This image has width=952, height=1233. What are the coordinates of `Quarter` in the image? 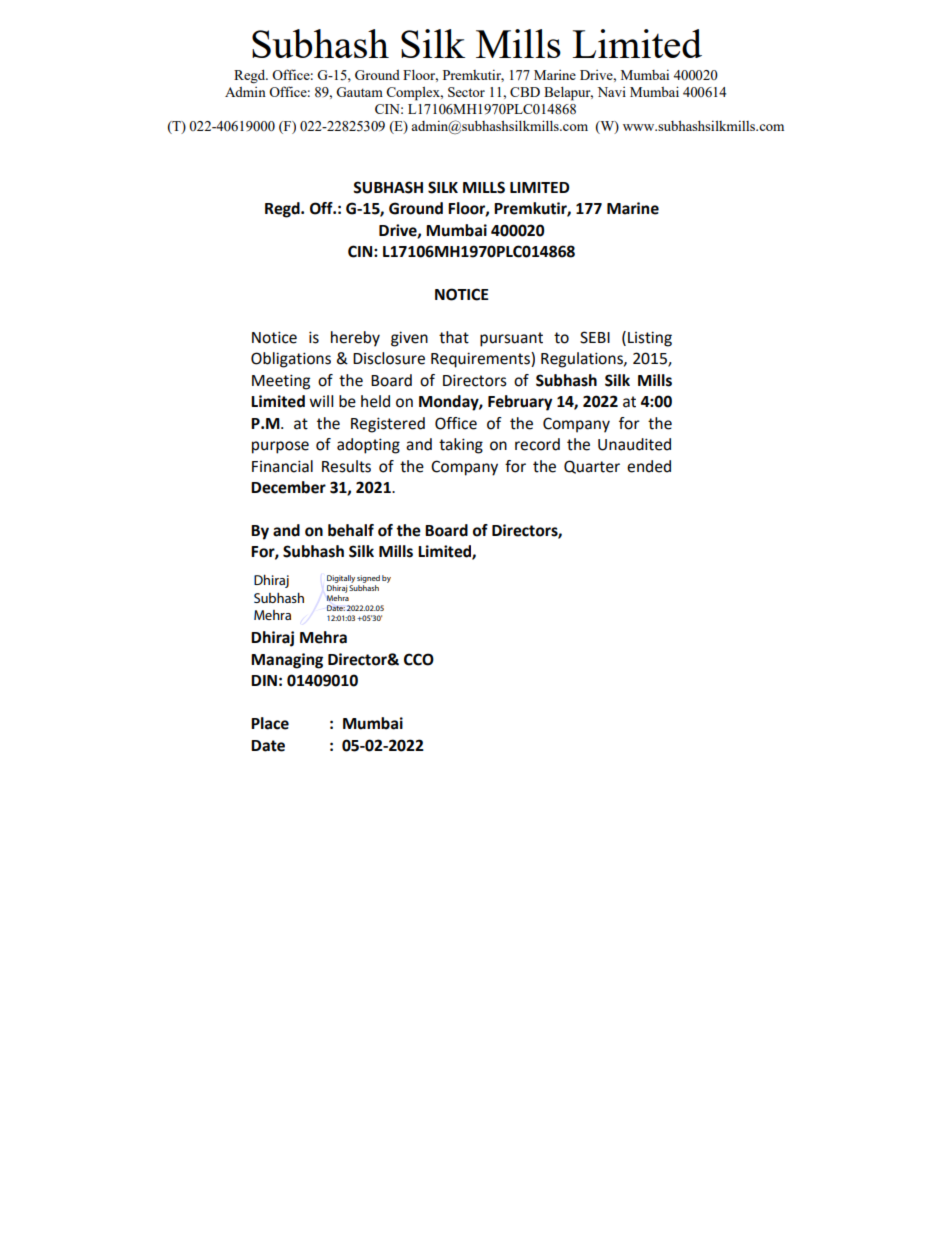 It's located at (592, 467).
